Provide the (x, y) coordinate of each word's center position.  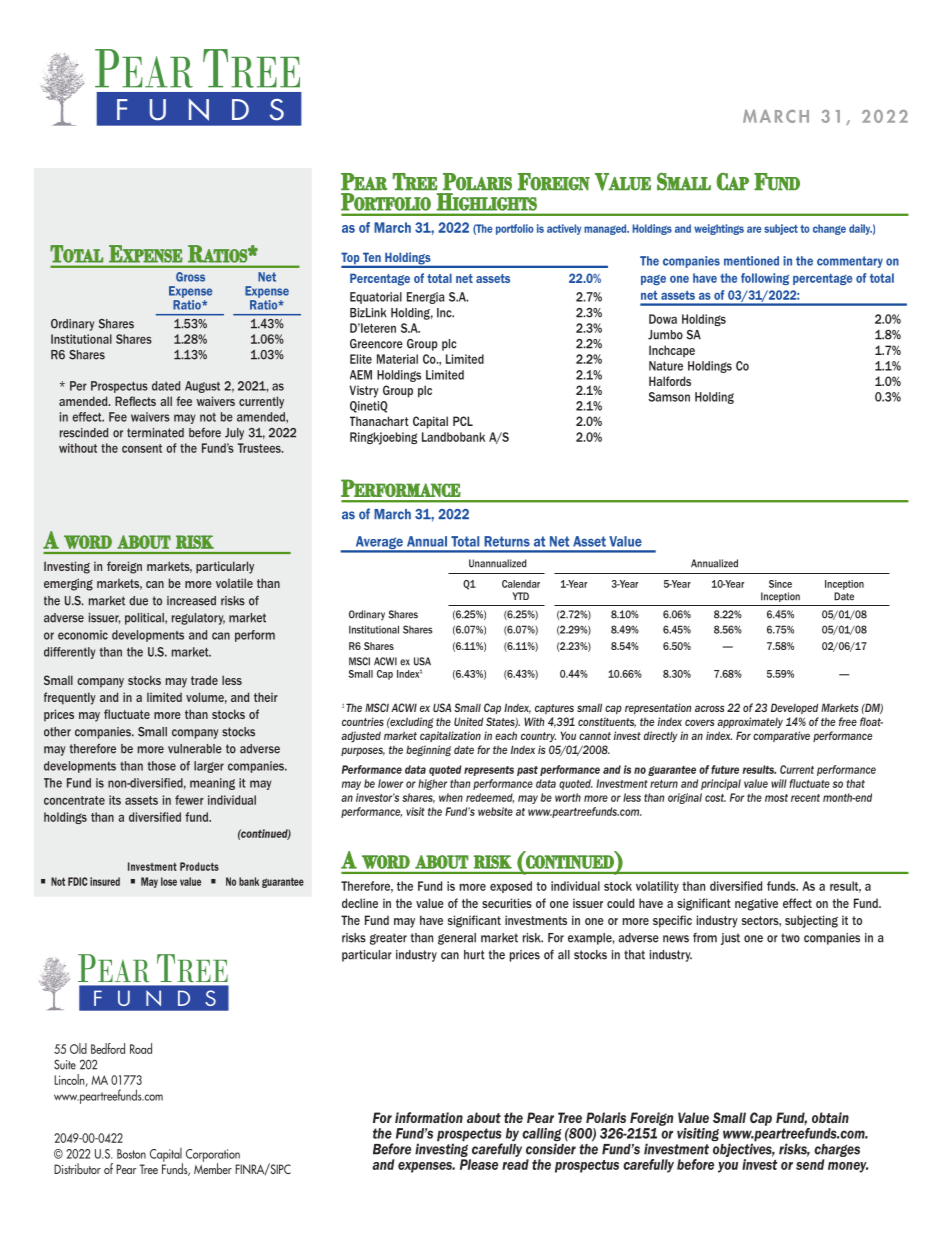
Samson (669, 397)
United (468, 721)
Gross (190, 277)
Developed (794, 708)
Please (479, 1164)
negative (756, 904)
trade (204, 680)
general (457, 939)
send (810, 1164)
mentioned (751, 261)
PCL (463, 421)
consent (142, 448)
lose (169, 881)
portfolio (515, 229)
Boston (131, 1154)
